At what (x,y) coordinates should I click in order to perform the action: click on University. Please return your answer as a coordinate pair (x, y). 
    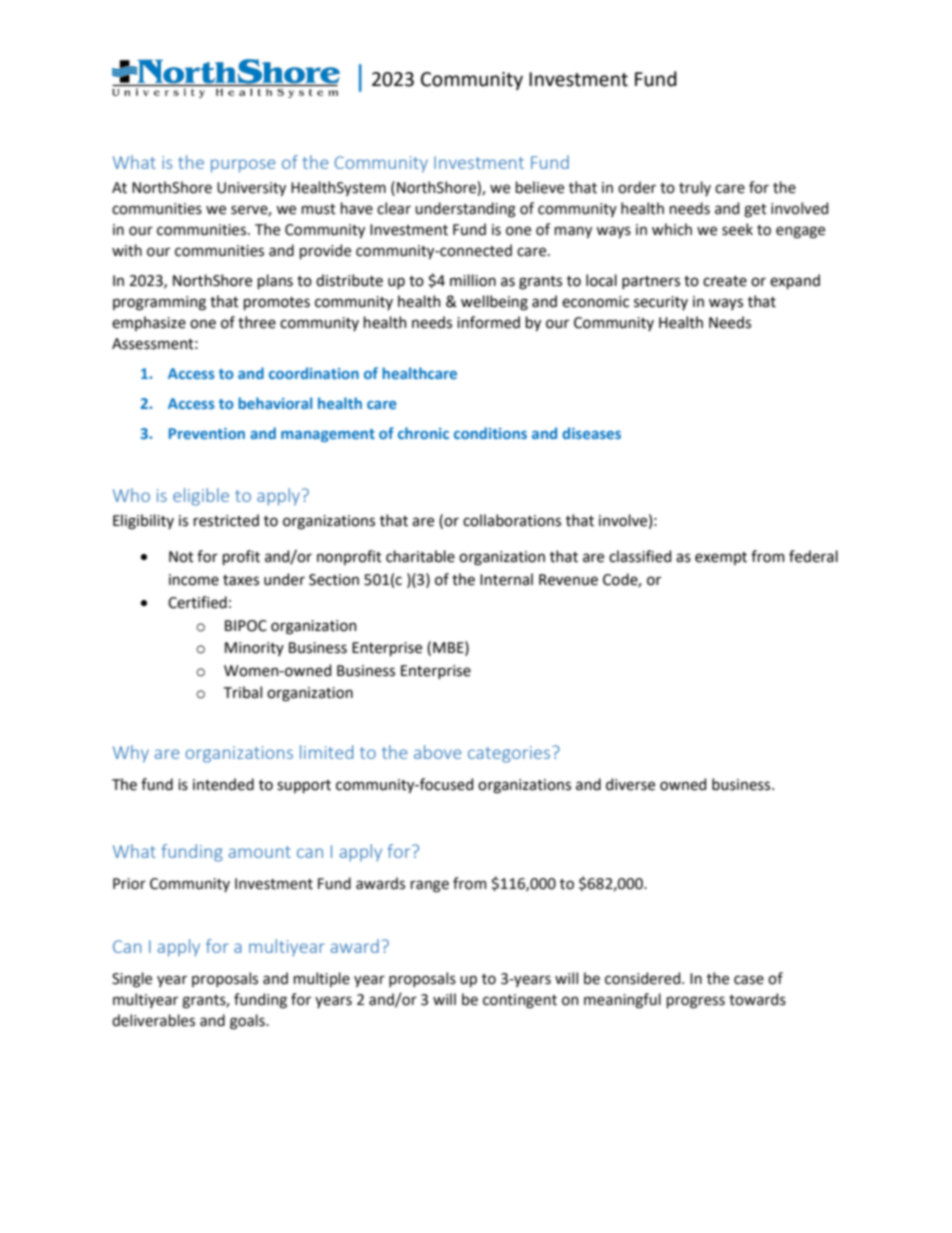
    Looking at the image, I should click on (251, 189).
